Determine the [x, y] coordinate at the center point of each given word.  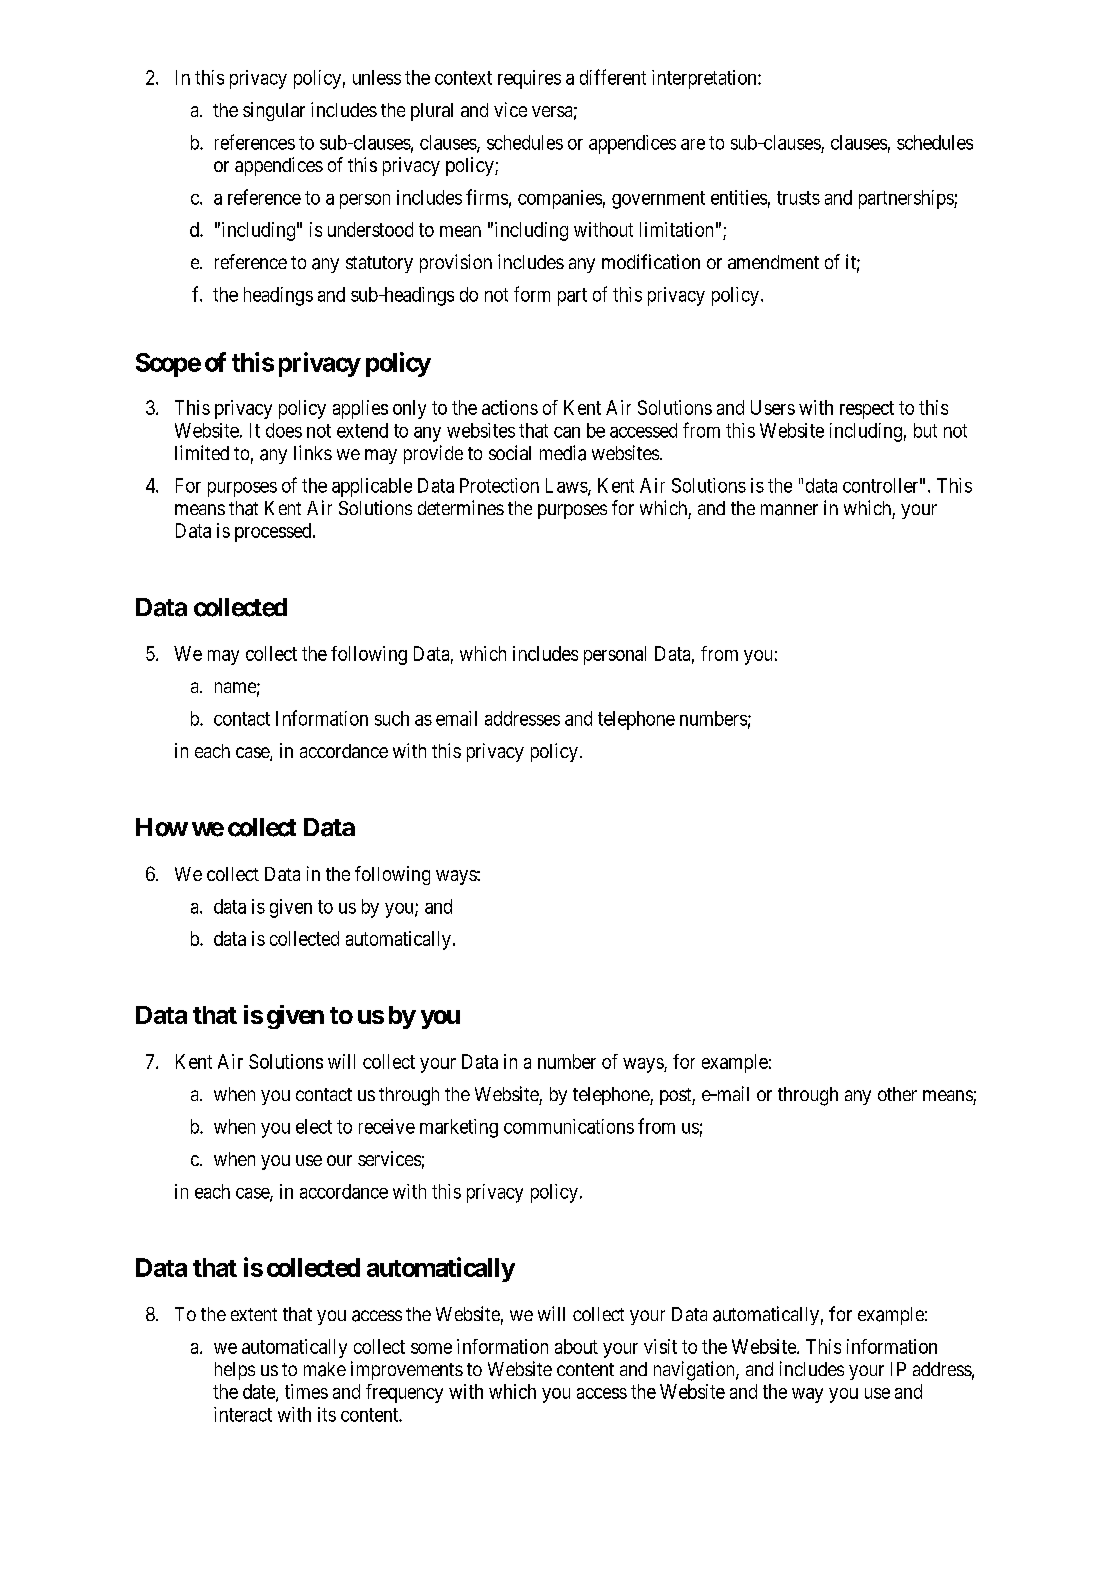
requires [529, 79]
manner [789, 510]
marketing [459, 1128]
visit [660, 1346]
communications [569, 1126]
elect [314, 1126]
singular [274, 111]
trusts [798, 198]
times [306, 1391]
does [284, 430]
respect [867, 410]
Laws [567, 486]
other [897, 1094]
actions [510, 407]
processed [274, 532]
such [392, 718]
